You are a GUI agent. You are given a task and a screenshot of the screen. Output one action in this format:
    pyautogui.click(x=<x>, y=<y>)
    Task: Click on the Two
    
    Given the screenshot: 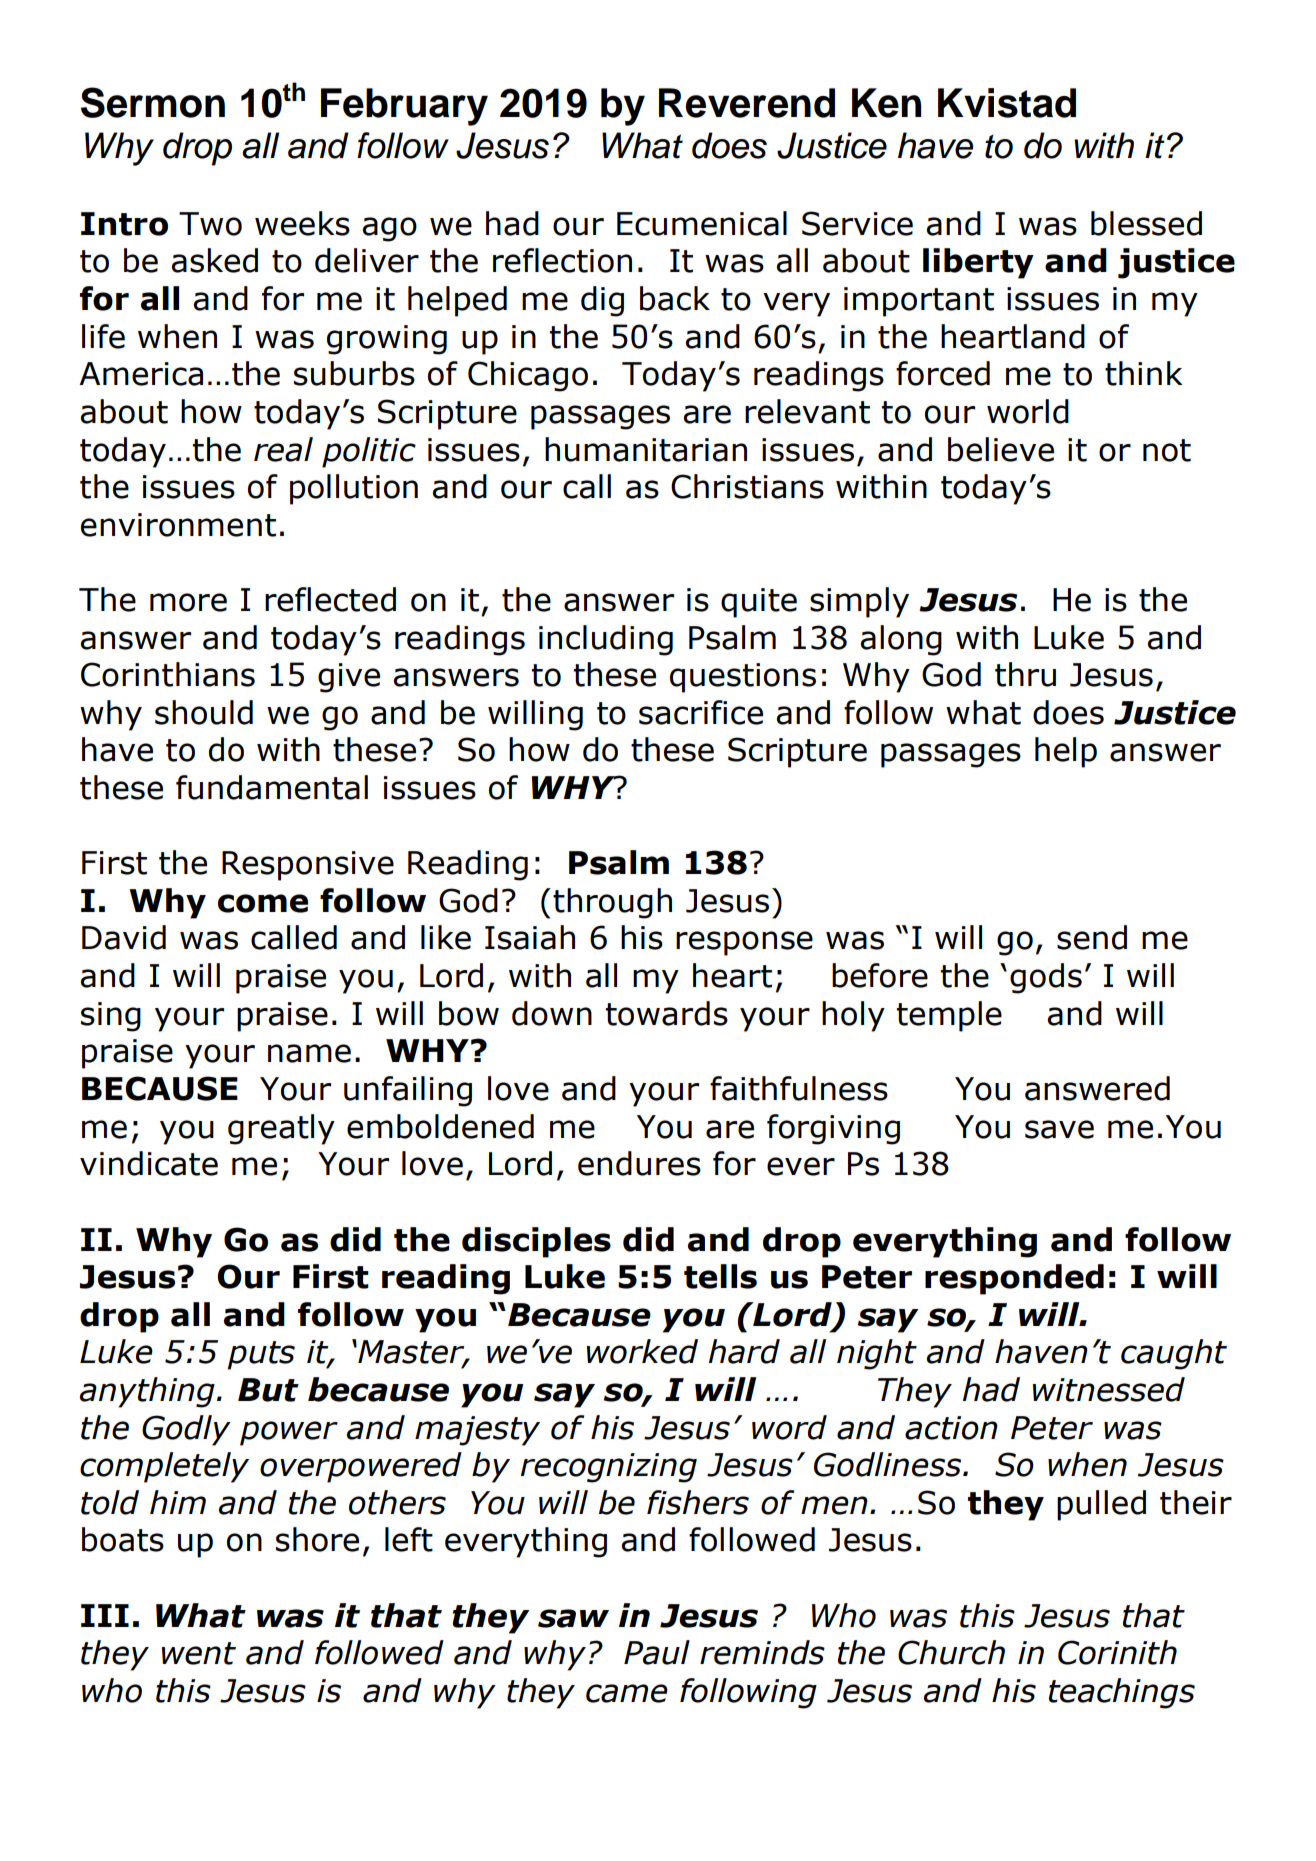 What is the action you would take?
    pyautogui.click(x=210, y=224)
